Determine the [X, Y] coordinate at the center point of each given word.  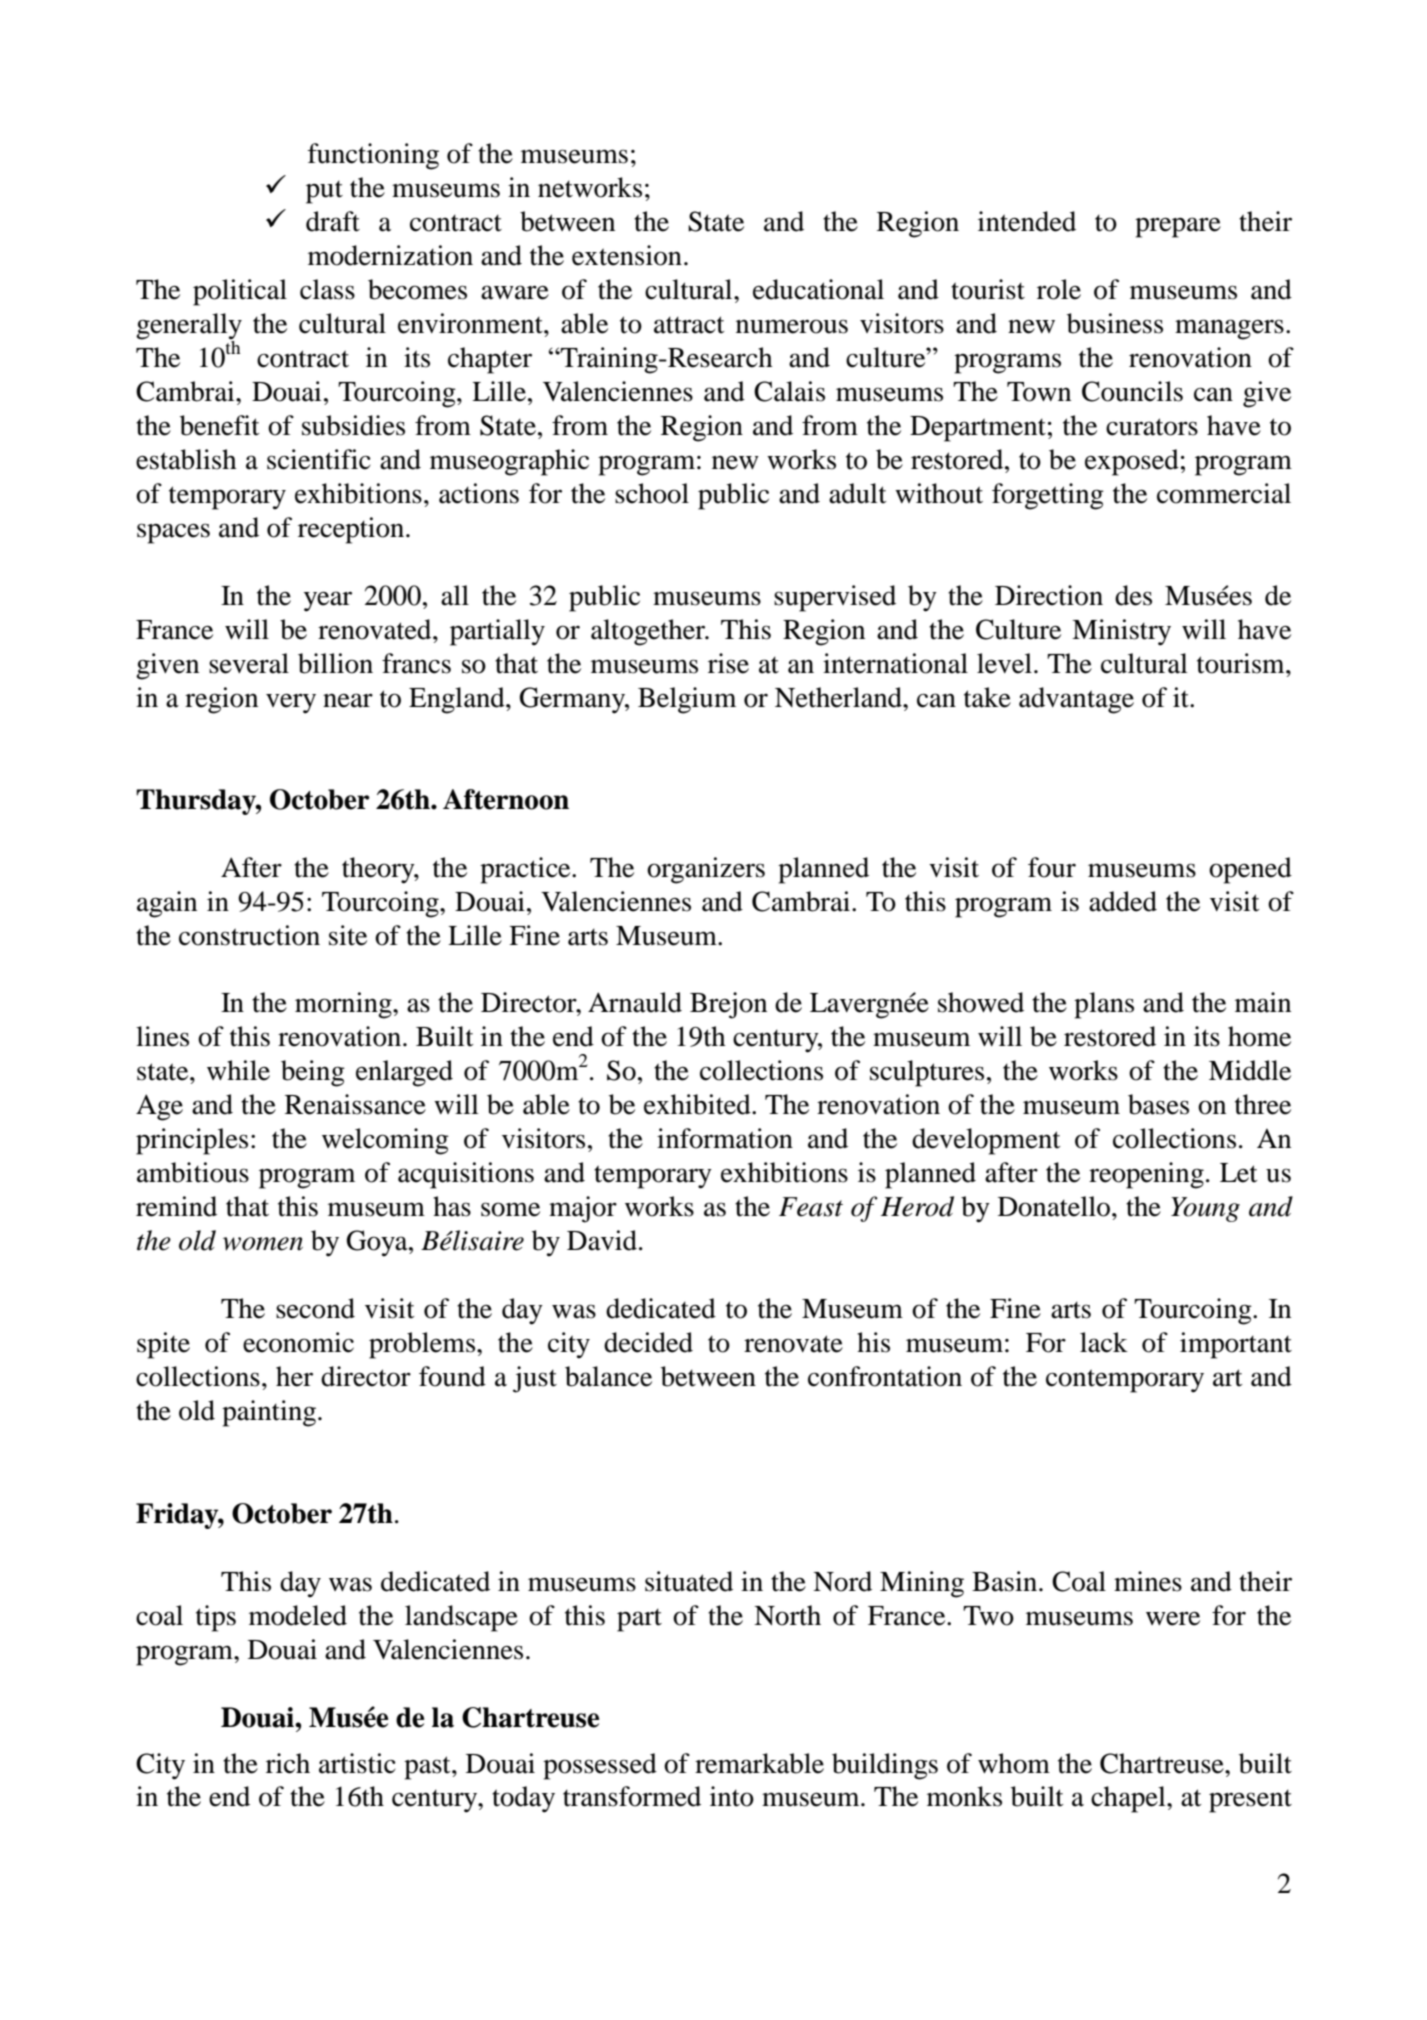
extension [627, 255]
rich [288, 1763]
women [263, 1244]
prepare [1178, 227]
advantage [1076, 700]
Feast [811, 1207]
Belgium [687, 700]
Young [1205, 1209]
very [291, 703]
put [324, 192]
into [732, 1796]
